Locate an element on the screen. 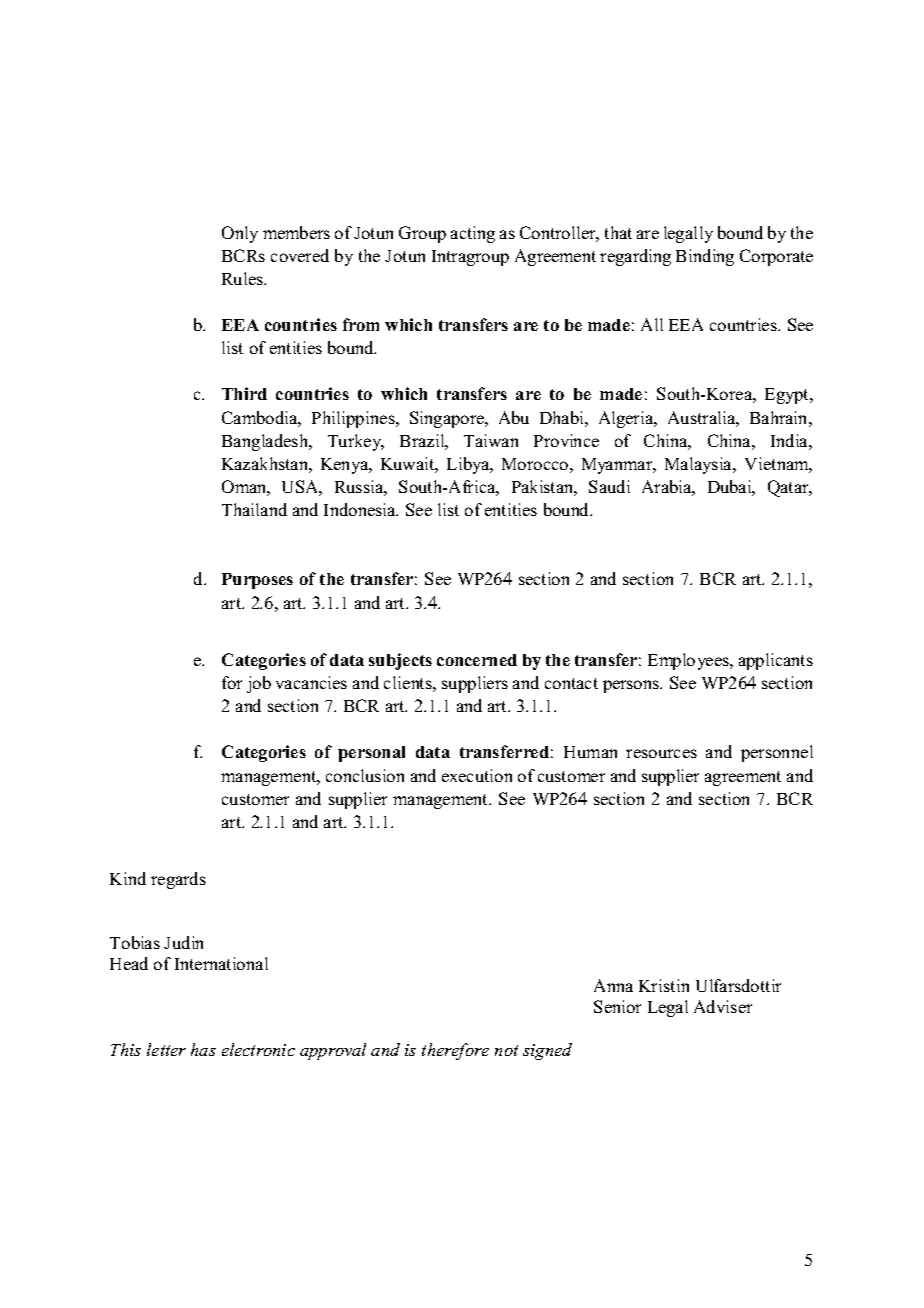  concerned is located at coordinates (477, 660).
